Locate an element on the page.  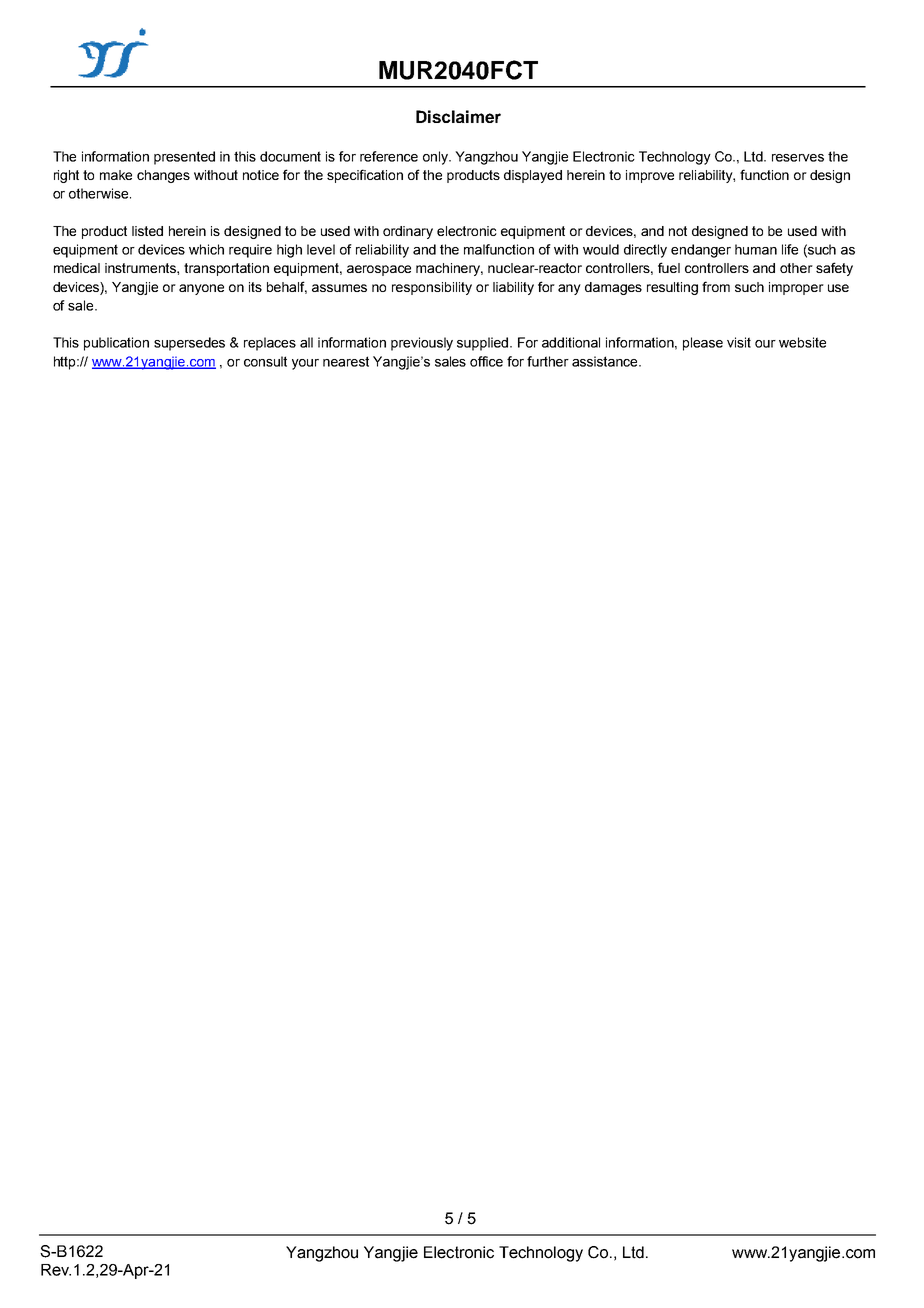
Disclaimer is located at coordinates (458, 116).
